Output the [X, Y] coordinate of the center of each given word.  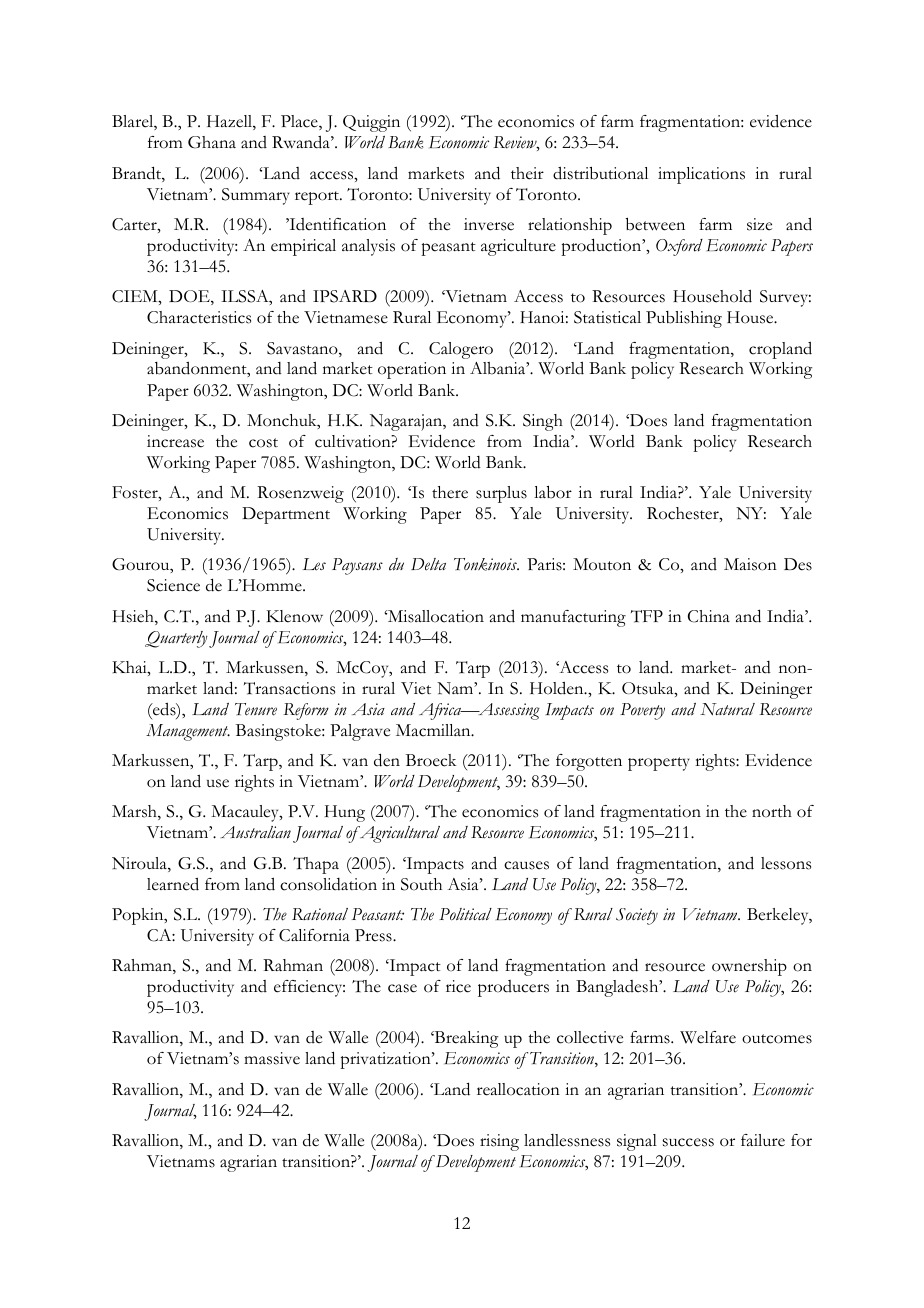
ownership [749, 967]
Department [286, 515]
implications [701, 175]
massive [272, 1058]
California [314, 935]
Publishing [684, 319]
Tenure [256, 709]
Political [465, 914]
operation [412, 370]
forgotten [589, 762]
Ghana [212, 142]
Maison [750, 564]
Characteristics [199, 317]
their [527, 173]
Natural [727, 709]
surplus [501, 494]
